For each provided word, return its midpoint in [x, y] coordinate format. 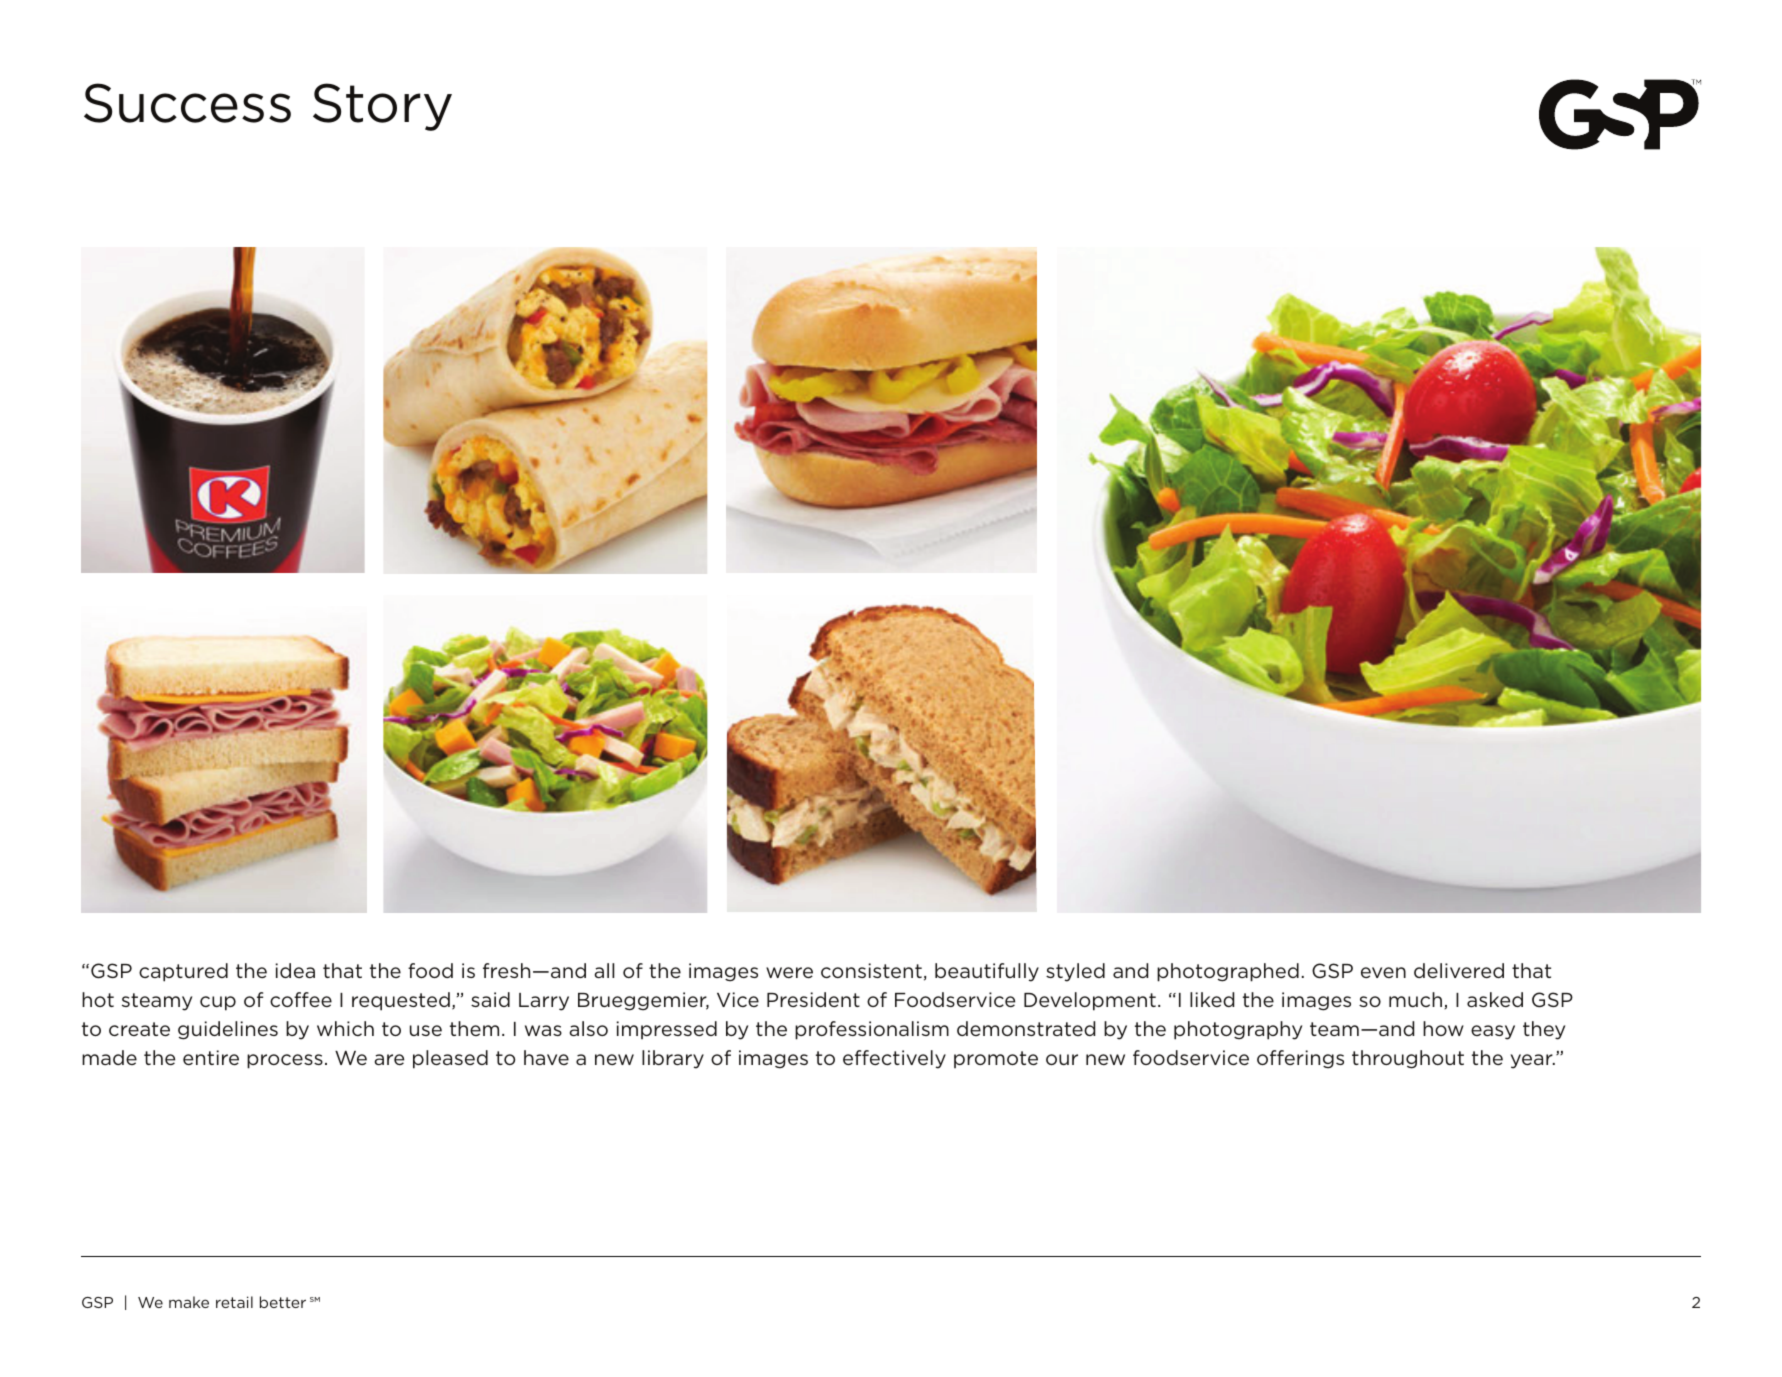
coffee [301, 999]
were [789, 972]
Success [187, 103]
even [1383, 972]
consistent [871, 970]
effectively [894, 1059]
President [813, 999]
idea [295, 970]
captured [183, 972]
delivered [1459, 970]
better [283, 1302]
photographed [1228, 972]
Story [382, 107]
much [1417, 1000]
